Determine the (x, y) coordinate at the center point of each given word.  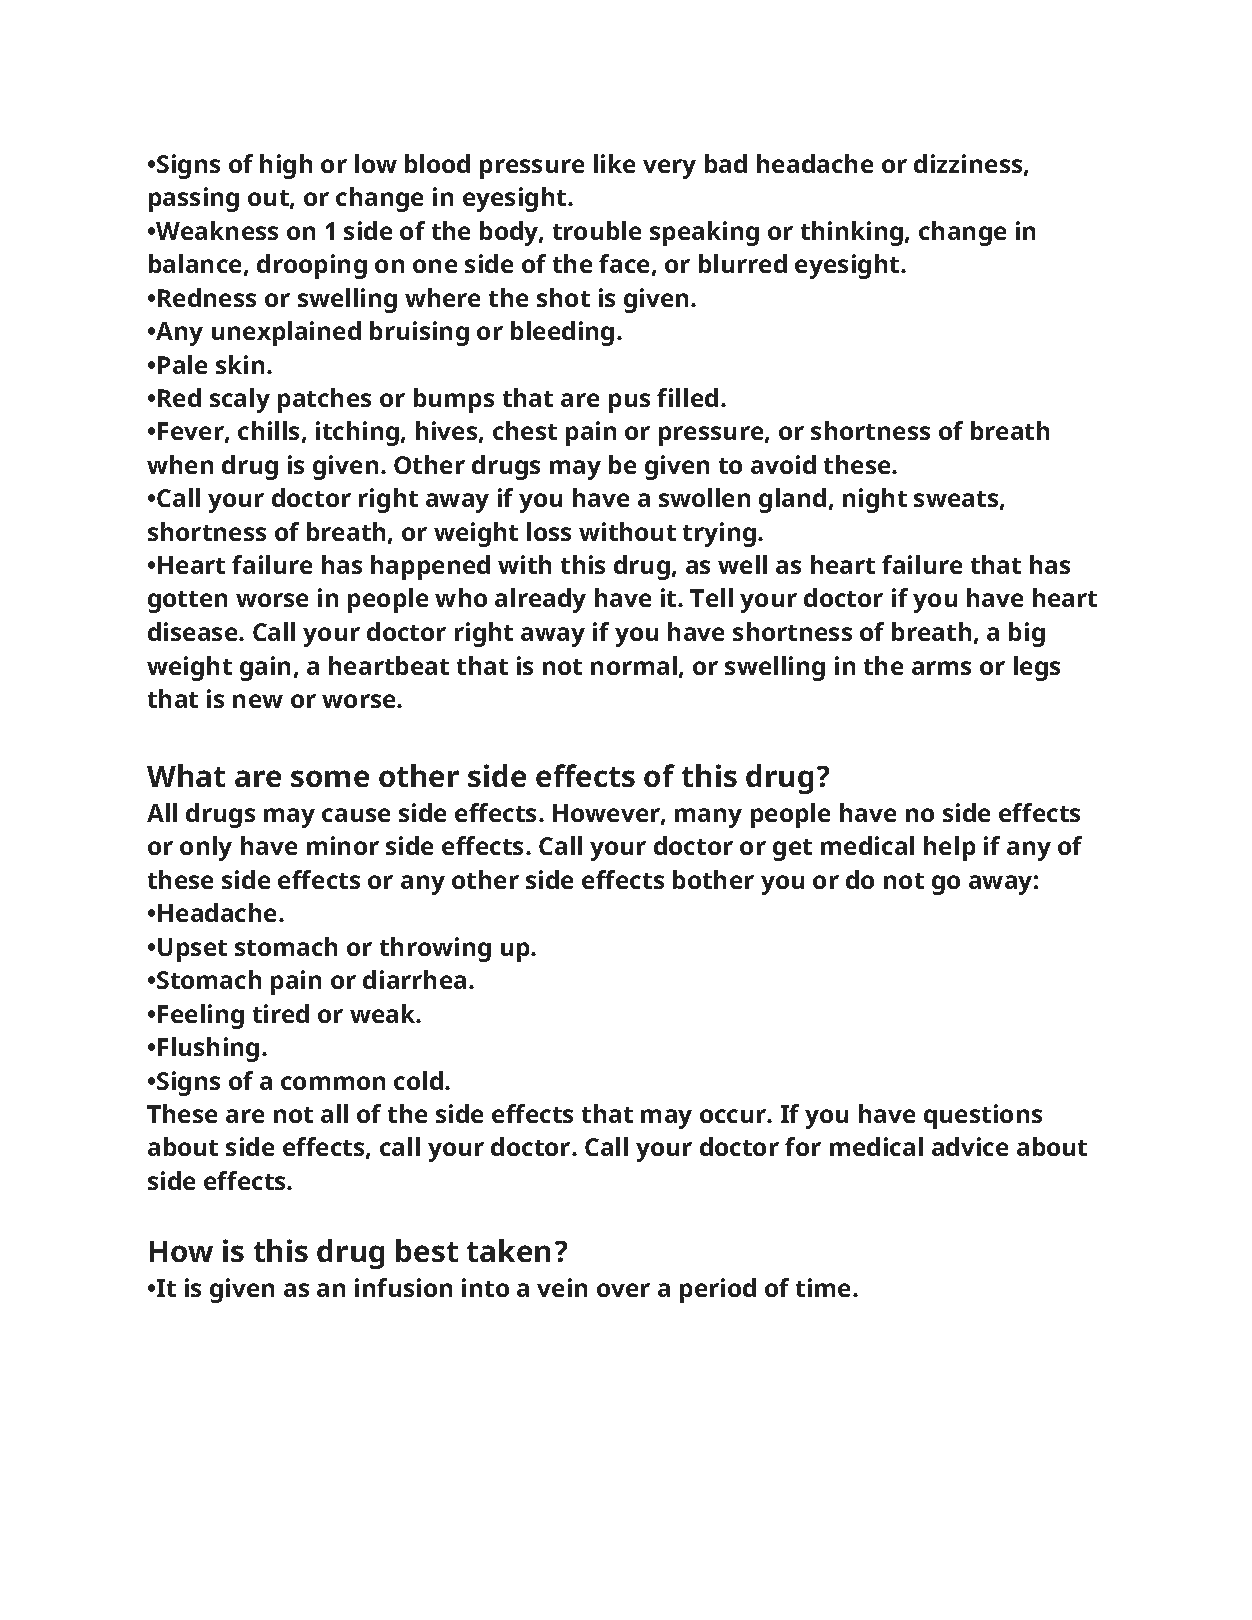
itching (357, 433)
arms (941, 668)
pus (629, 403)
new (258, 701)
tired (281, 1013)
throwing (435, 949)
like (614, 163)
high (286, 166)
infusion (403, 1287)
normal (634, 665)
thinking (852, 233)
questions (983, 1116)
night (875, 500)
